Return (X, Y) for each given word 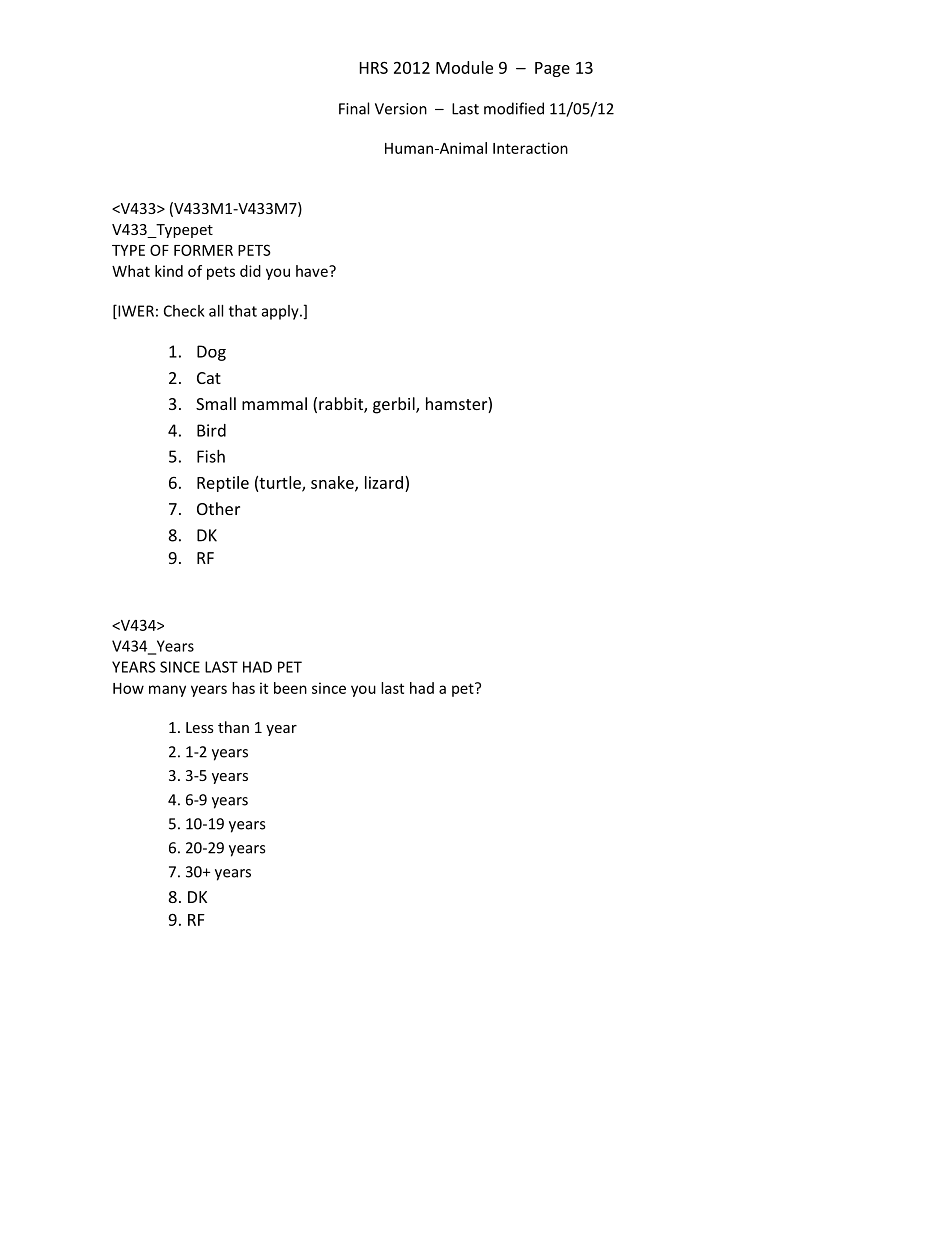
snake (333, 483)
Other (218, 508)
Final (354, 108)
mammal (274, 403)
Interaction (530, 148)
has (243, 688)
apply (281, 312)
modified (514, 108)
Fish (211, 456)
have (313, 271)
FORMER (203, 250)
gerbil (395, 405)
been (290, 688)
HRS (374, 67)
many (167, 691)
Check (184, 311)
